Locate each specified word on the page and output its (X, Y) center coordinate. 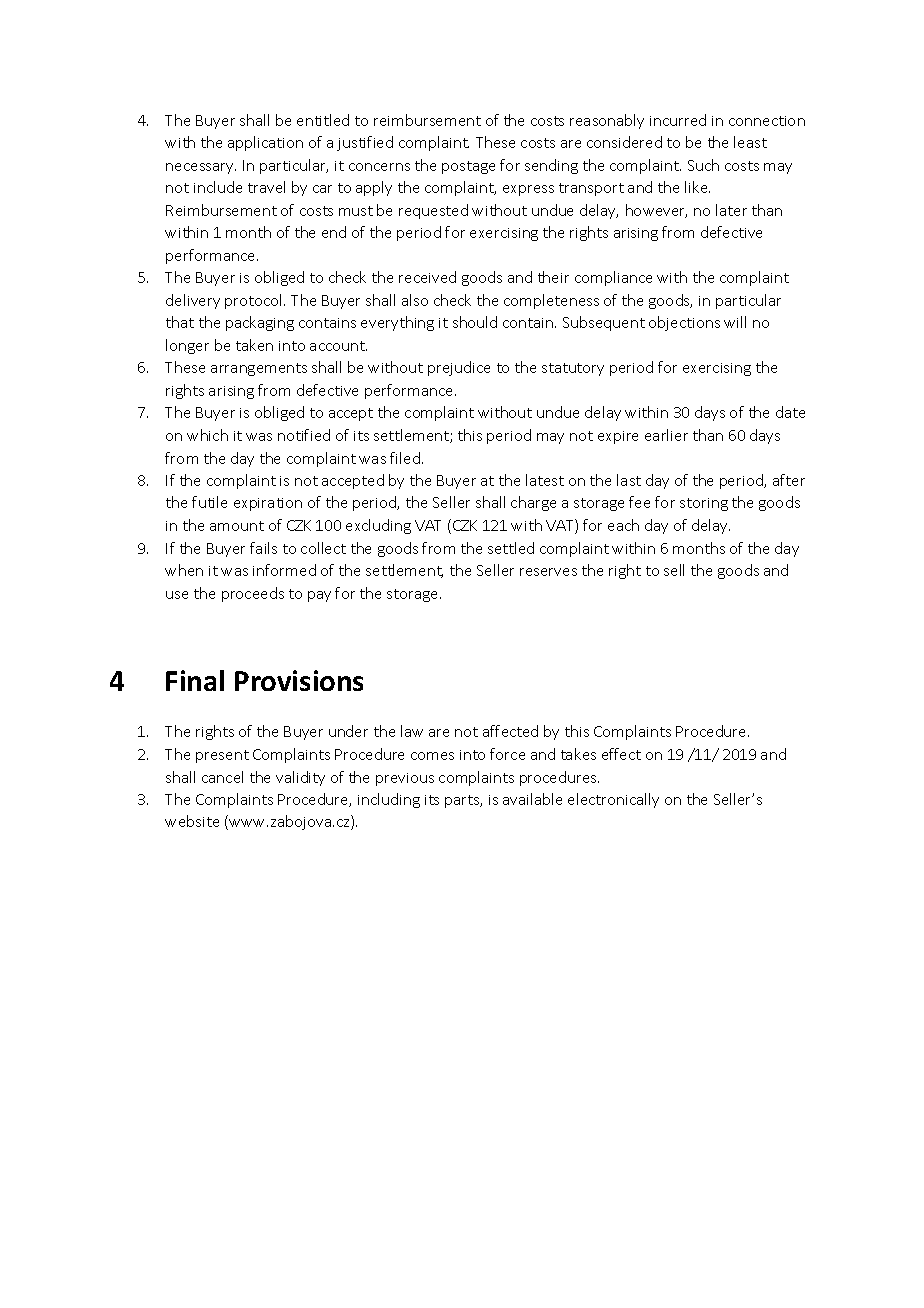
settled (511, 548)
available (532, 799)
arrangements (259, 369)
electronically (613, 800)
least (750, 142)
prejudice (459, 368)
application (265, 143)
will (735, 322)
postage (468, 167)
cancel (222, 777)
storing (704, 504)
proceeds (253, 594)
